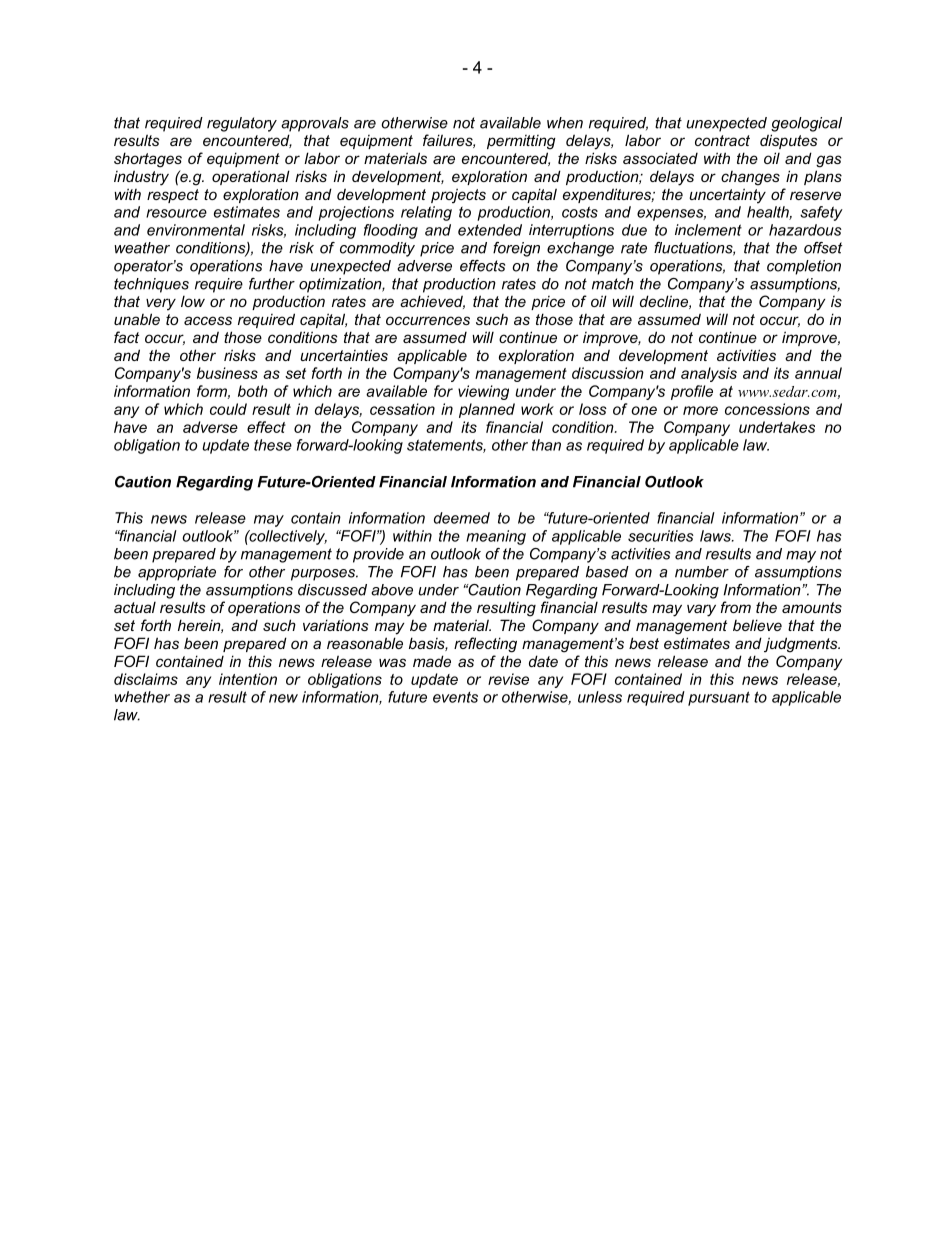 This screenshot has height=1233, width=952. What do you see at coordinates (719, 698) in the screenshot?
I see `pursuant` at bounding box center [719, 698].
